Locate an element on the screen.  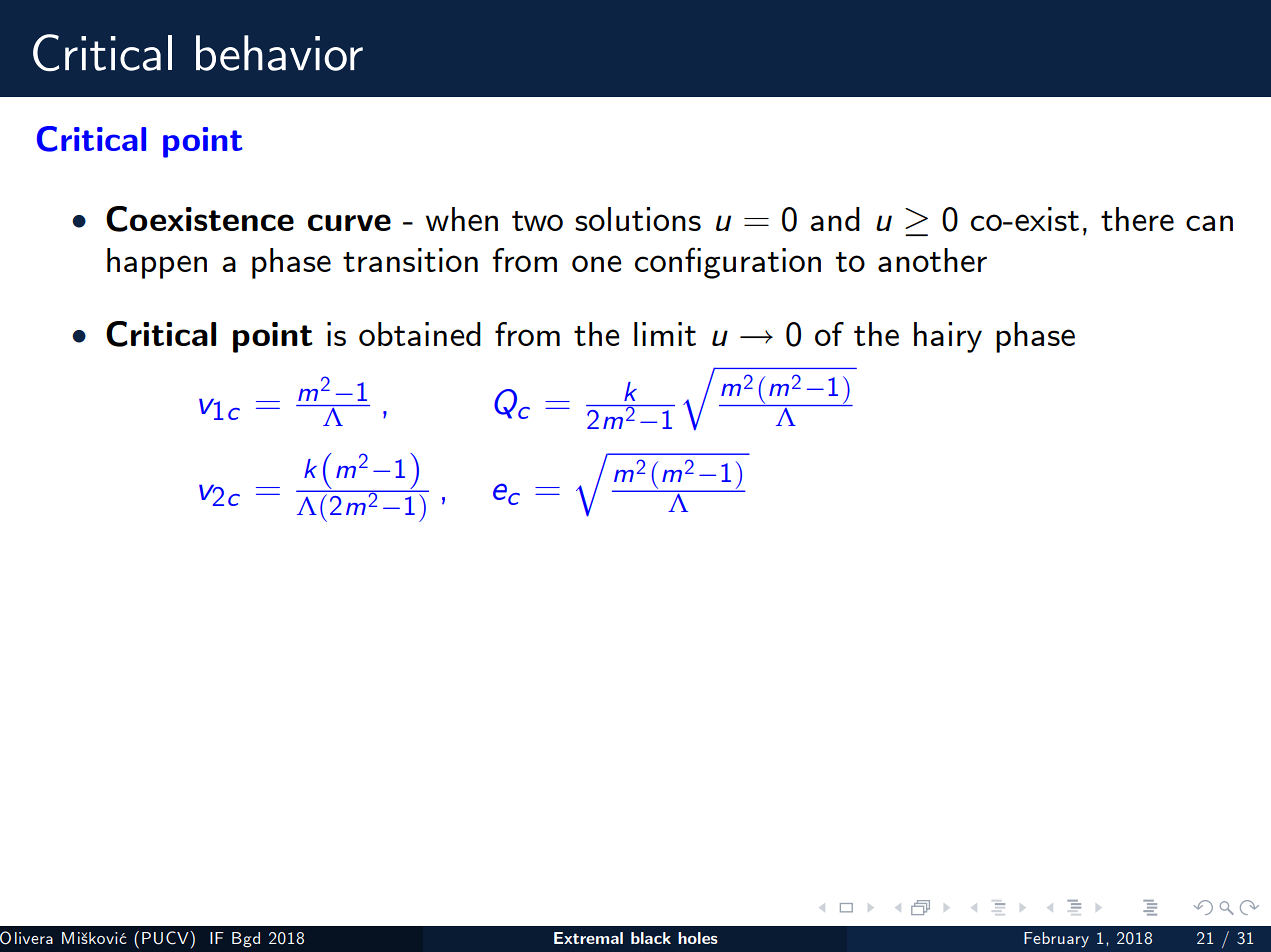
there is located at coordinates (1137, 219).
